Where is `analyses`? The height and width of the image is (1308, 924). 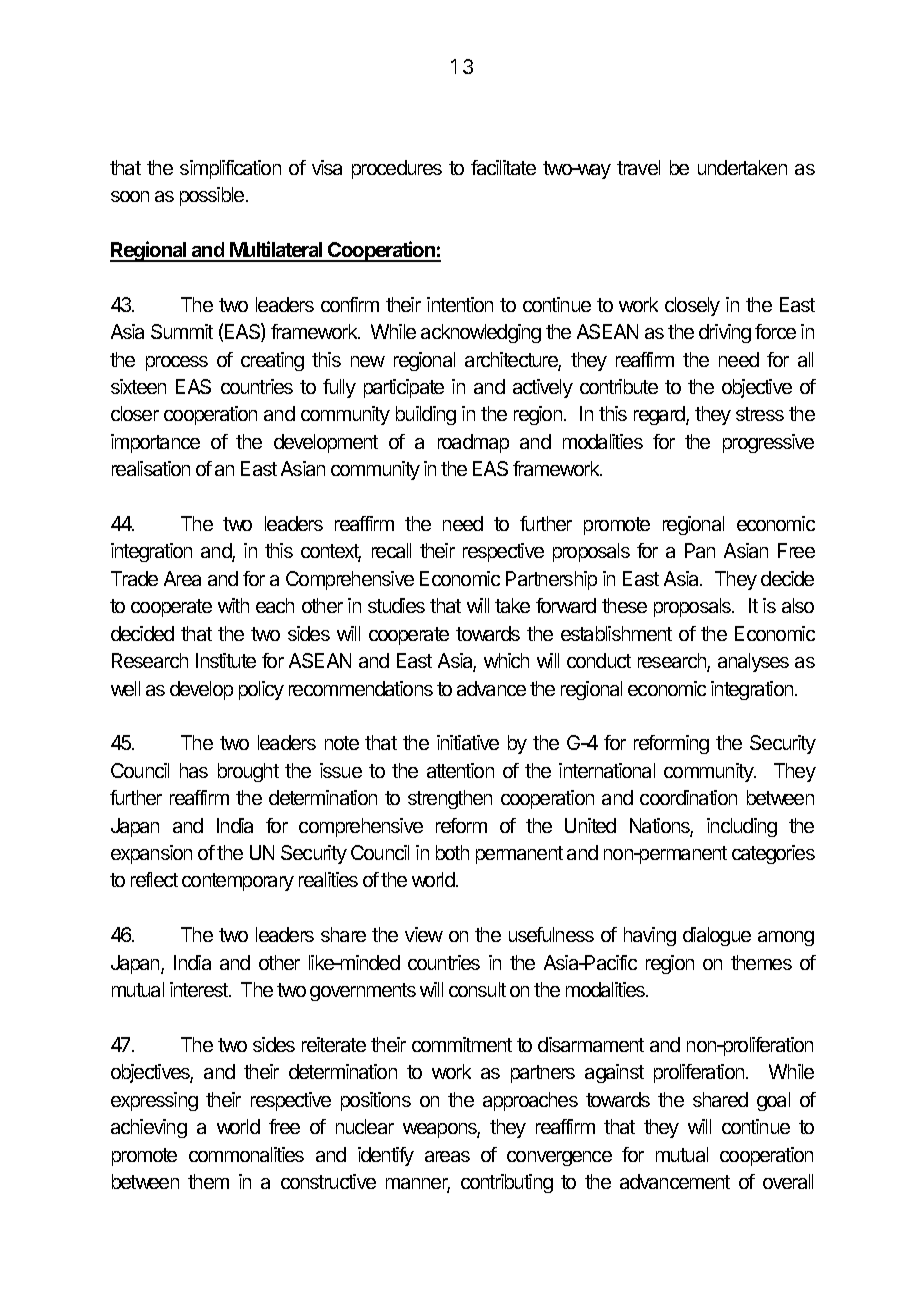
analyses is located at coordinates (753, 662).
